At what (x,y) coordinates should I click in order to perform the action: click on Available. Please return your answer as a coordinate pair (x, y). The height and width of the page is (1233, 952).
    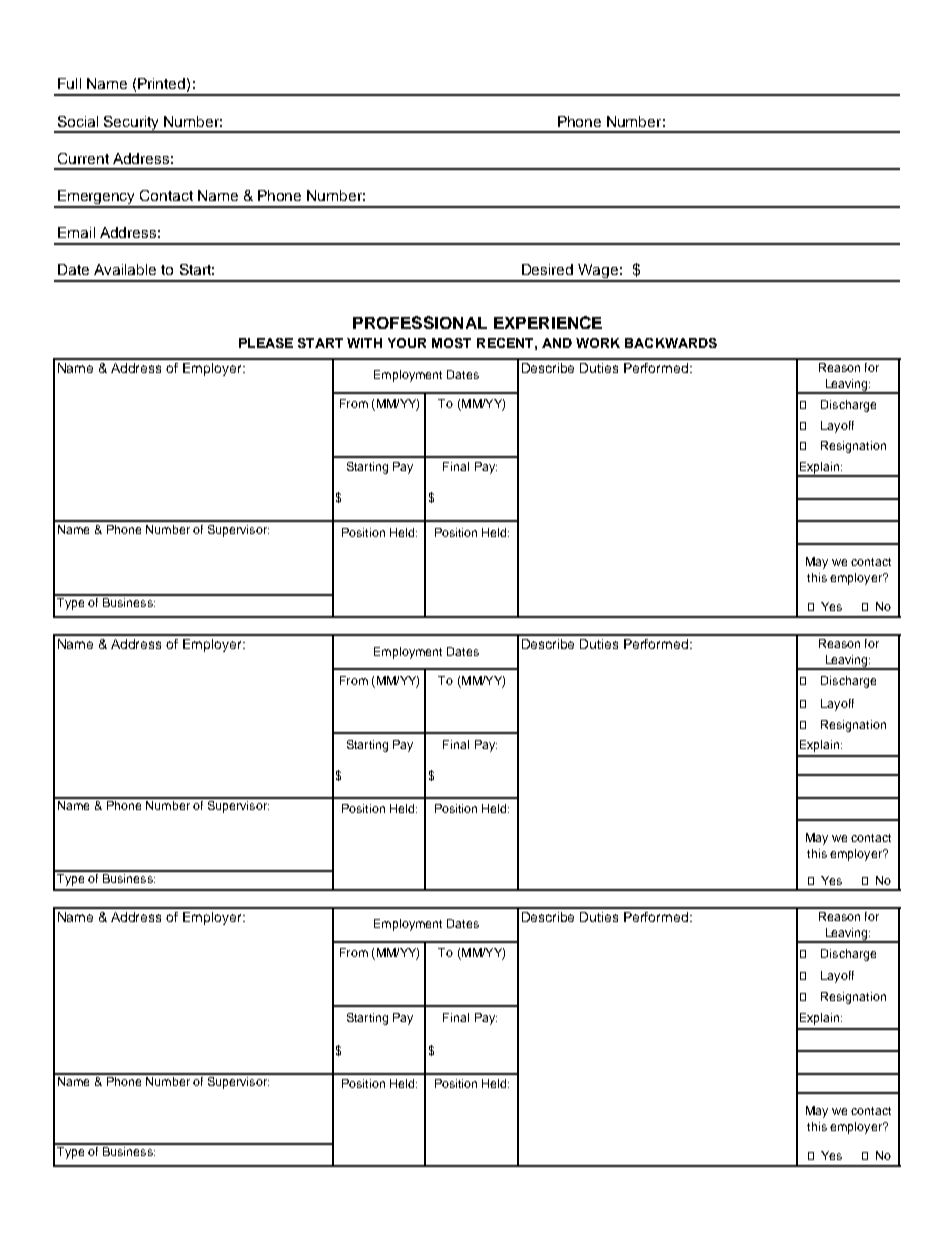
    Looking at the image, I should click on (125, 269).
